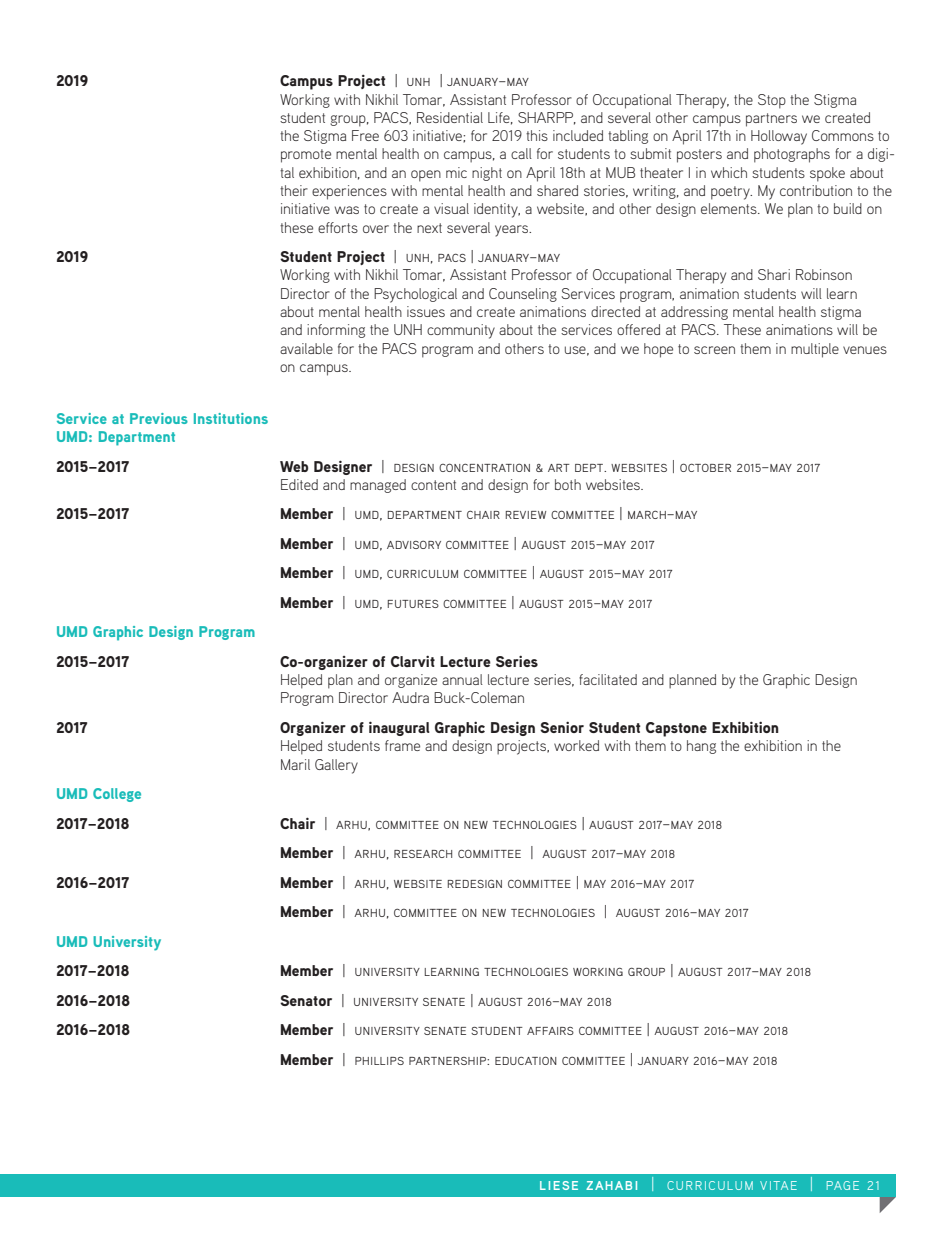  Describe the element at coordinates (779, 137) in the page. I see `Holloway` at that location.
